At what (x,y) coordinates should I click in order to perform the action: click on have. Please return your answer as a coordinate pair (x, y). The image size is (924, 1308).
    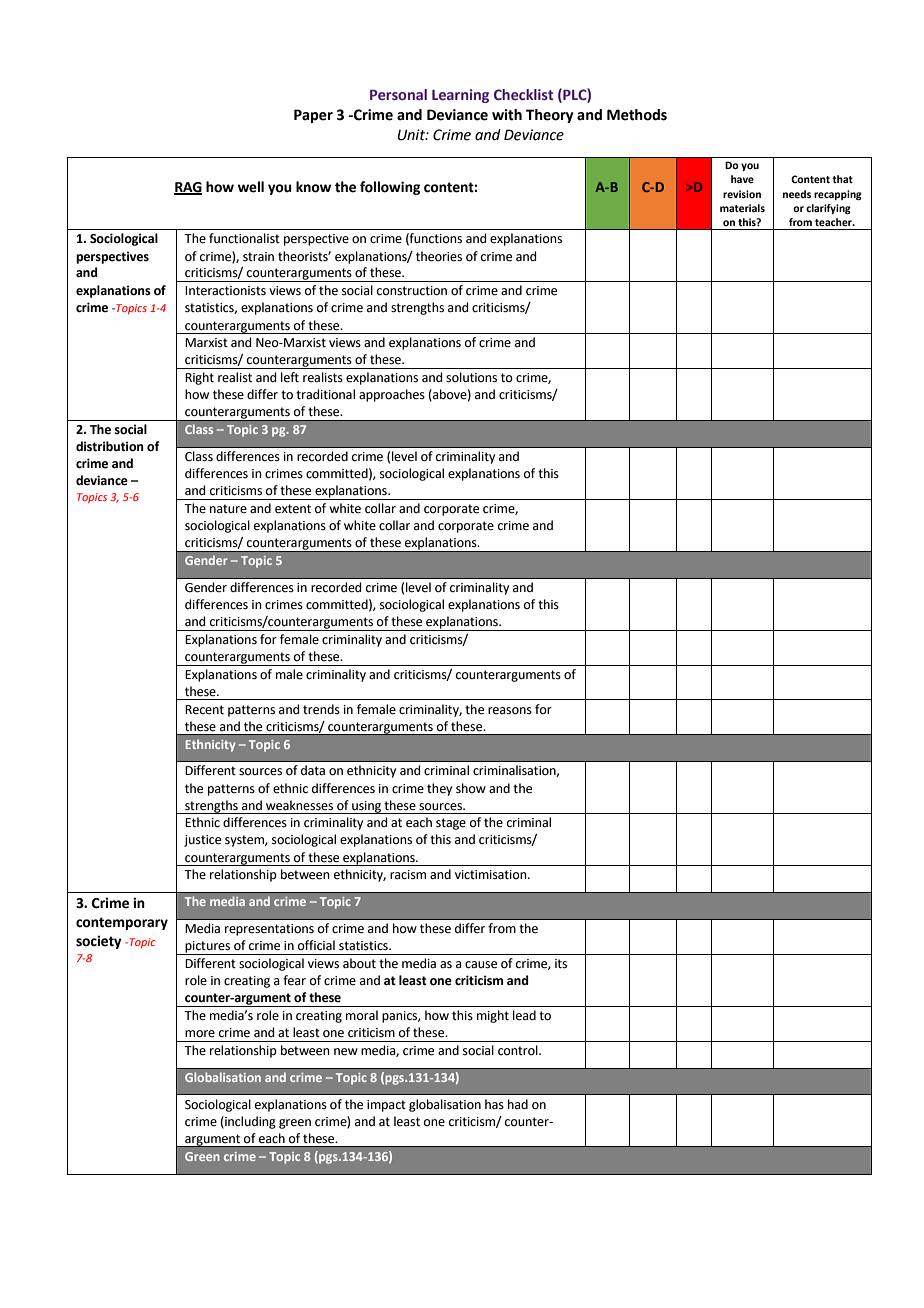
    Looking at the image, I should click on (742, 179).
